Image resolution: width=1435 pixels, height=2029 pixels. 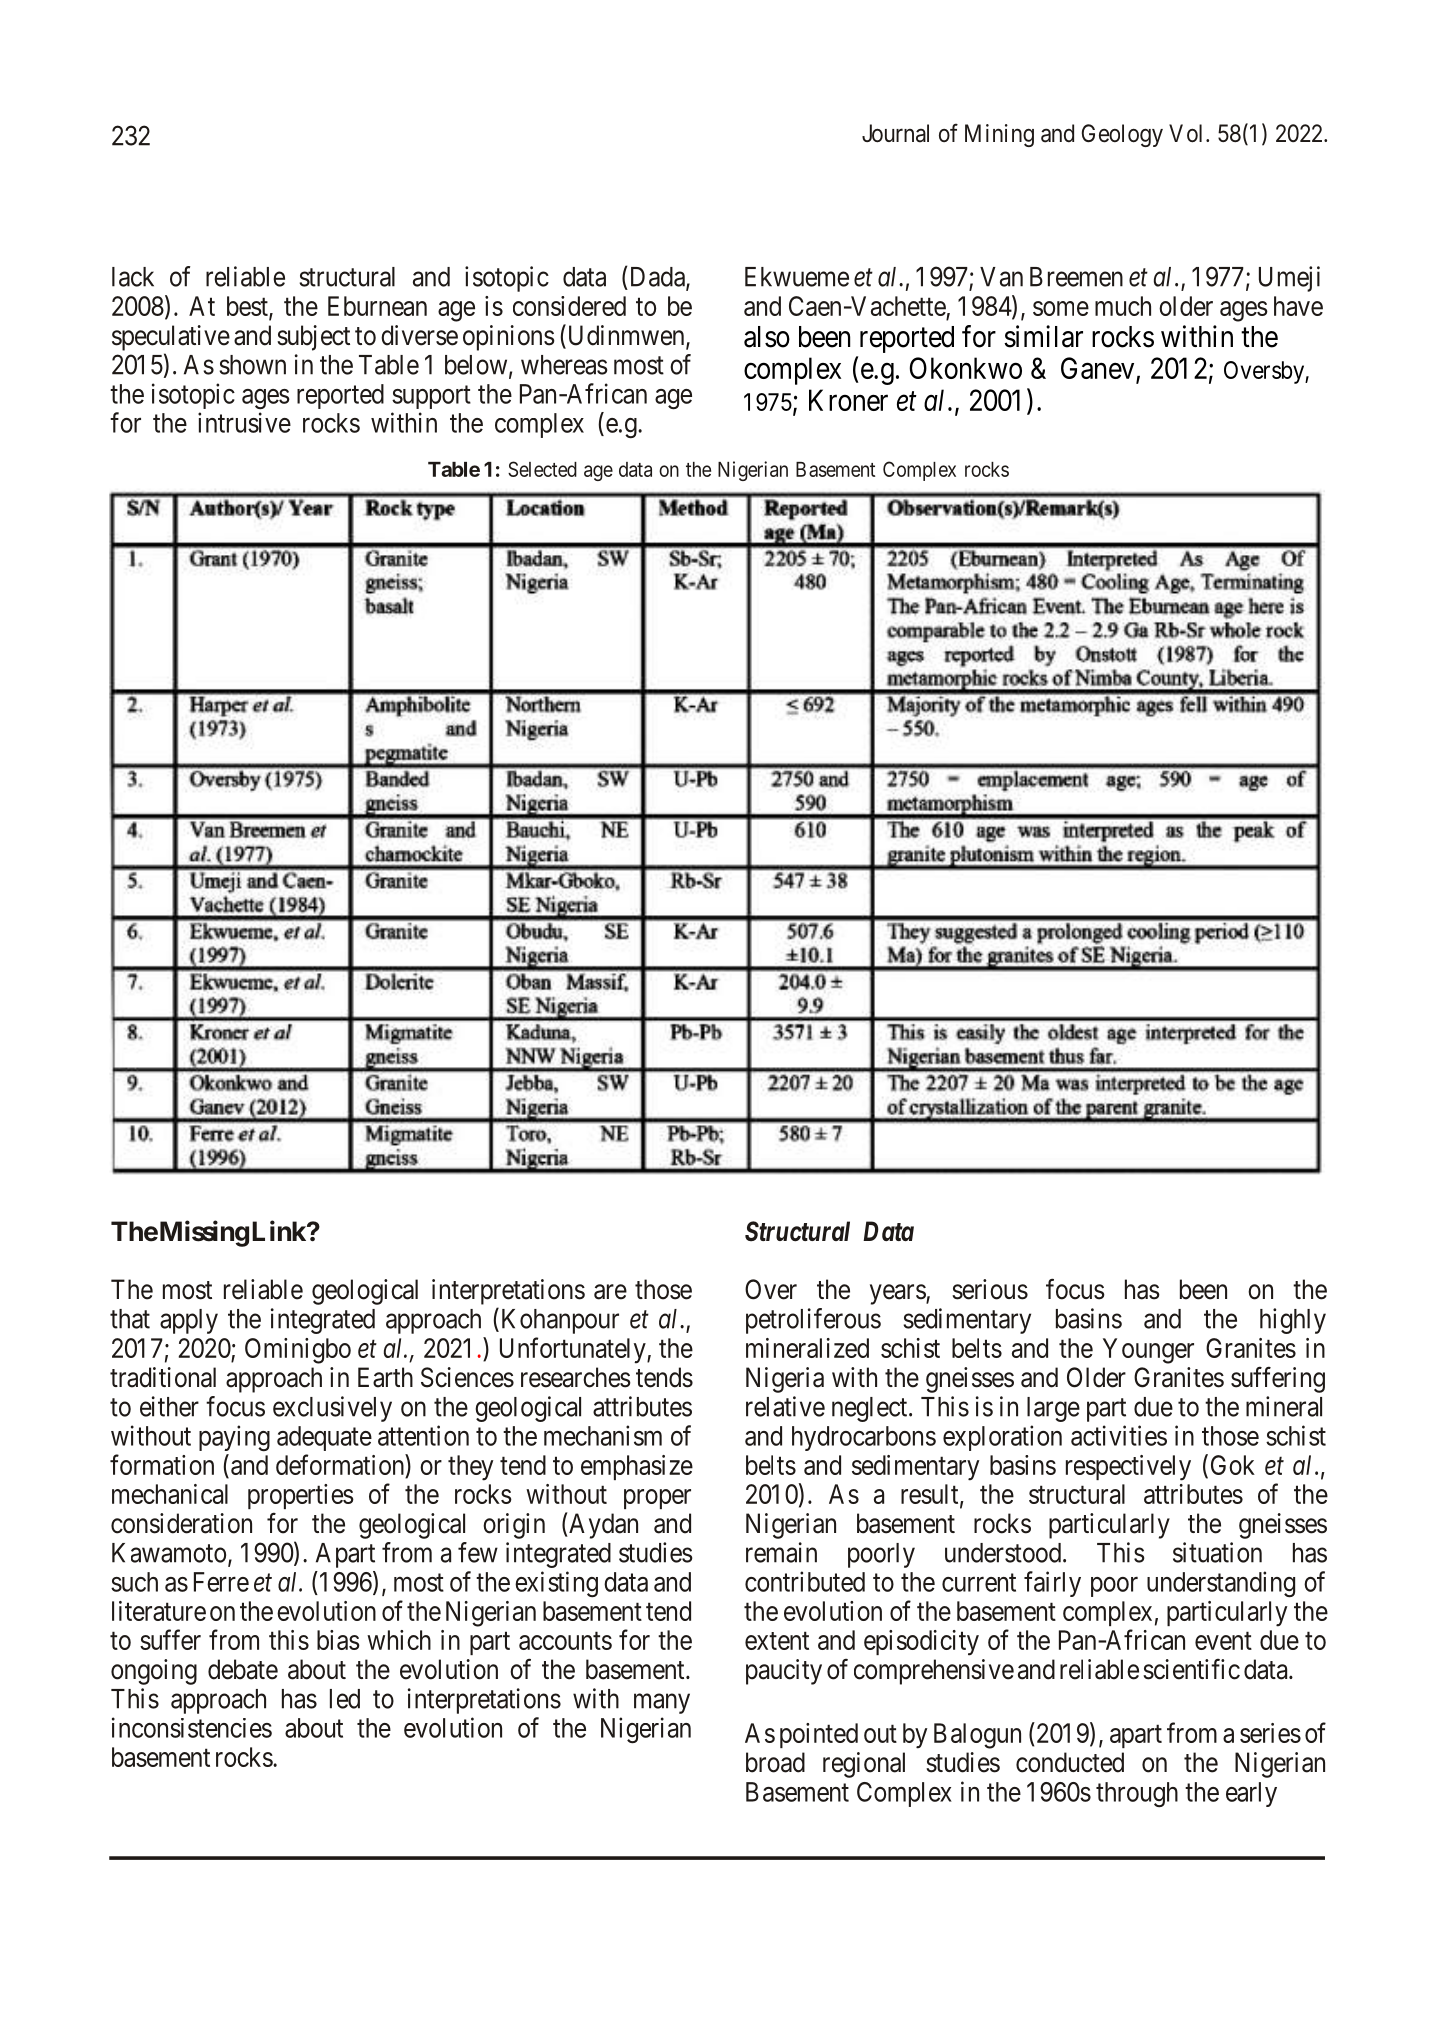 What do you see at coordinates (775, 1762) in the page?
I see `broad` at bounding box center [775, 1762].
